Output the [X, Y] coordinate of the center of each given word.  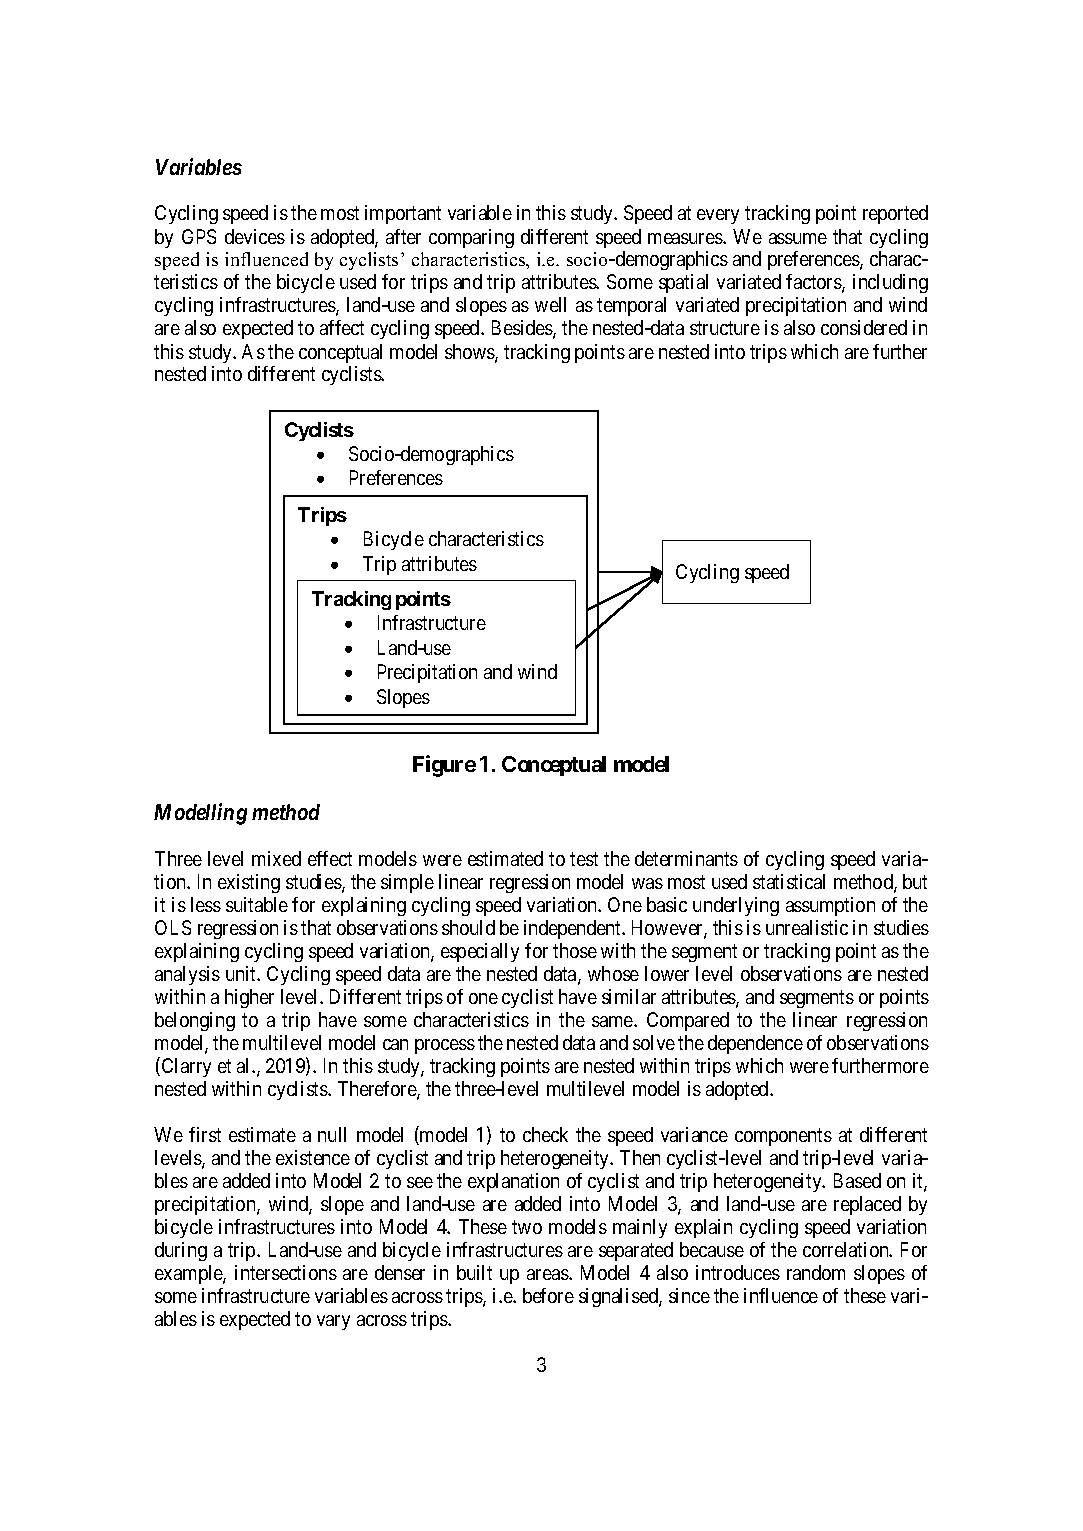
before [548, 1295]
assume [798, 238]
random [816, 1272]
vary [333, 1322]
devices [255, 236]
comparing [471, 238]
